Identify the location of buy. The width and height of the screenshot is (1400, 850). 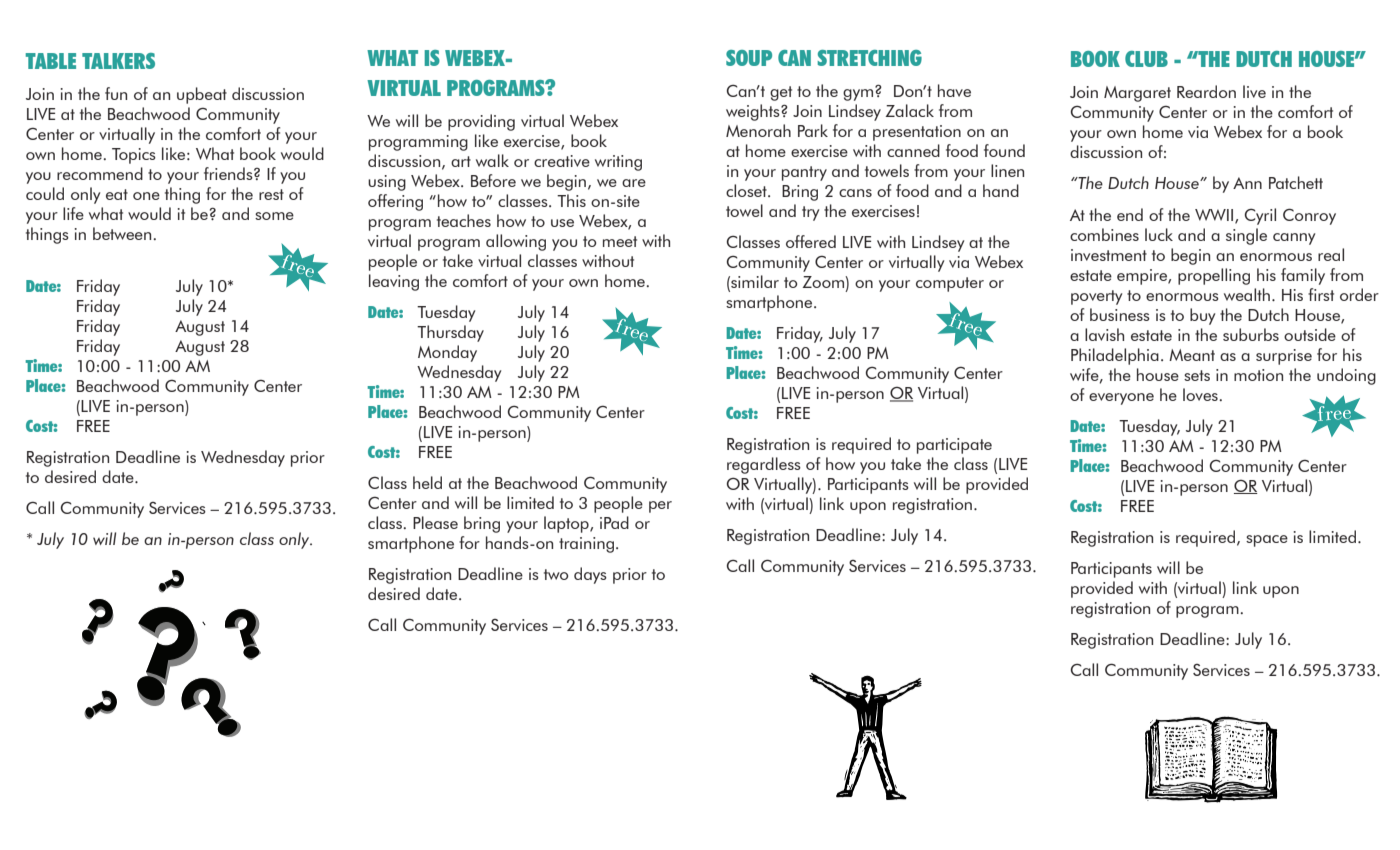
(1202, 316).
